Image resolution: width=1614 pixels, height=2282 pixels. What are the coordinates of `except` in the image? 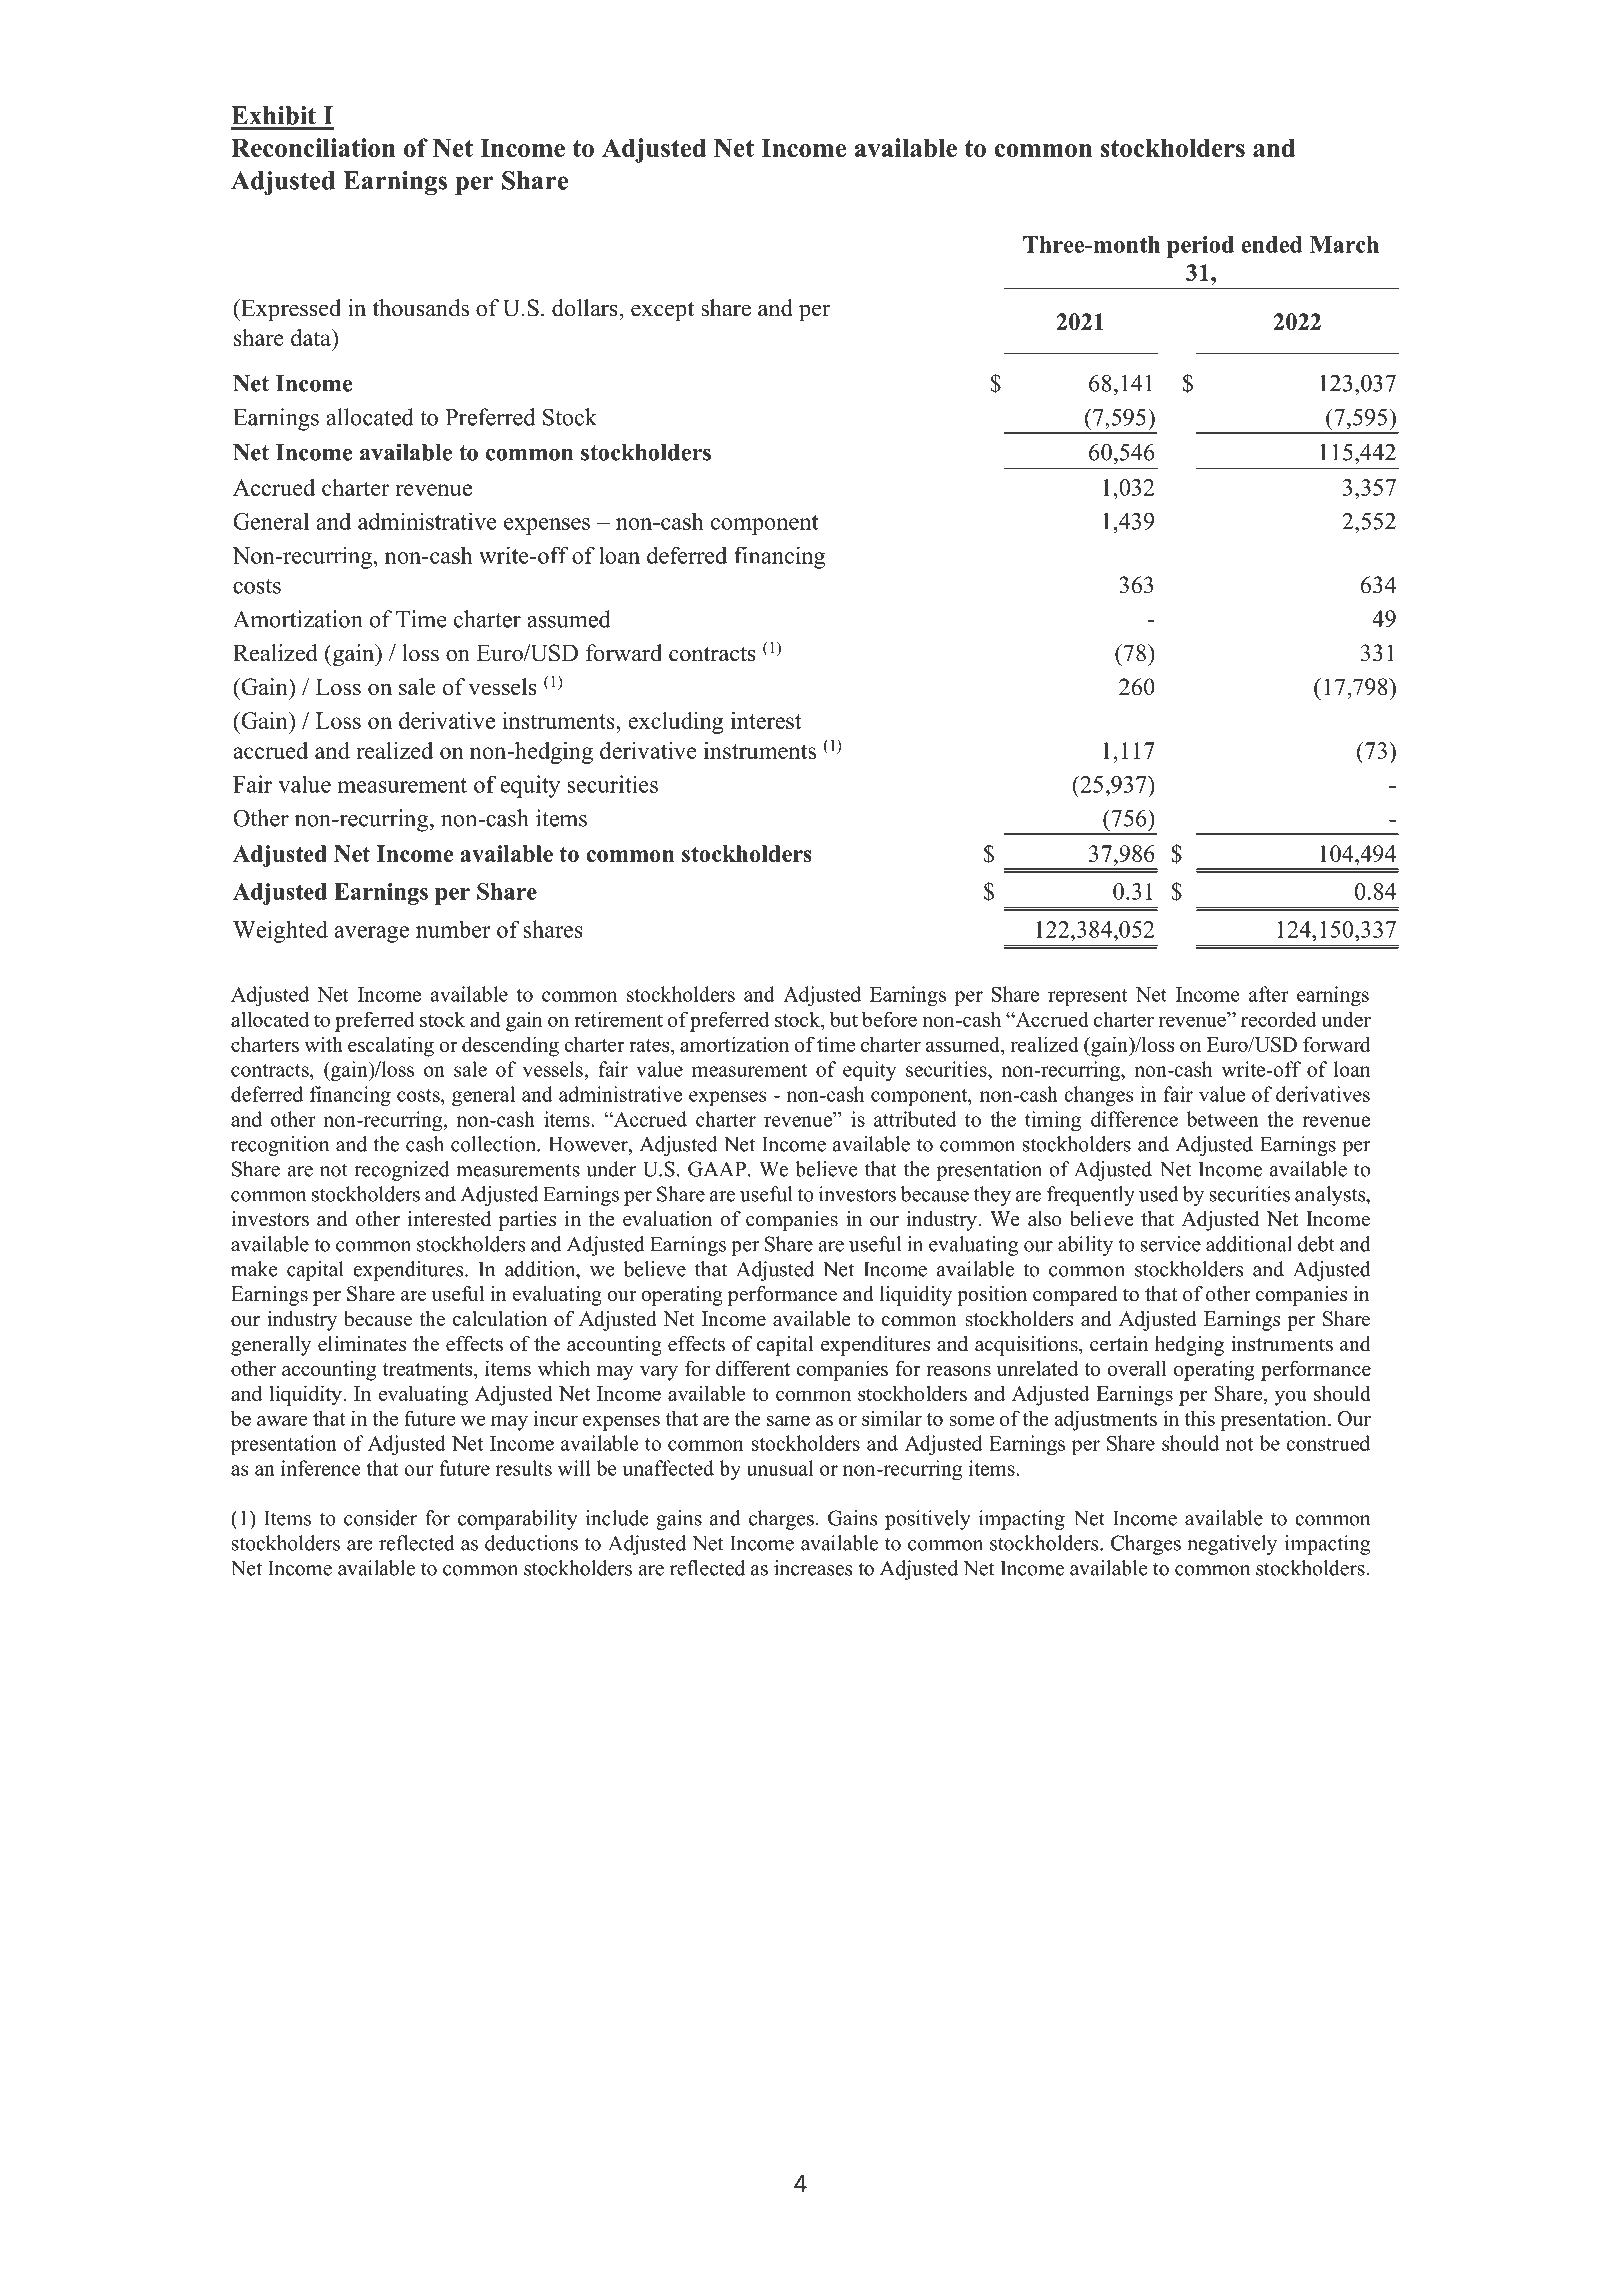 It's located at (662, 311).
